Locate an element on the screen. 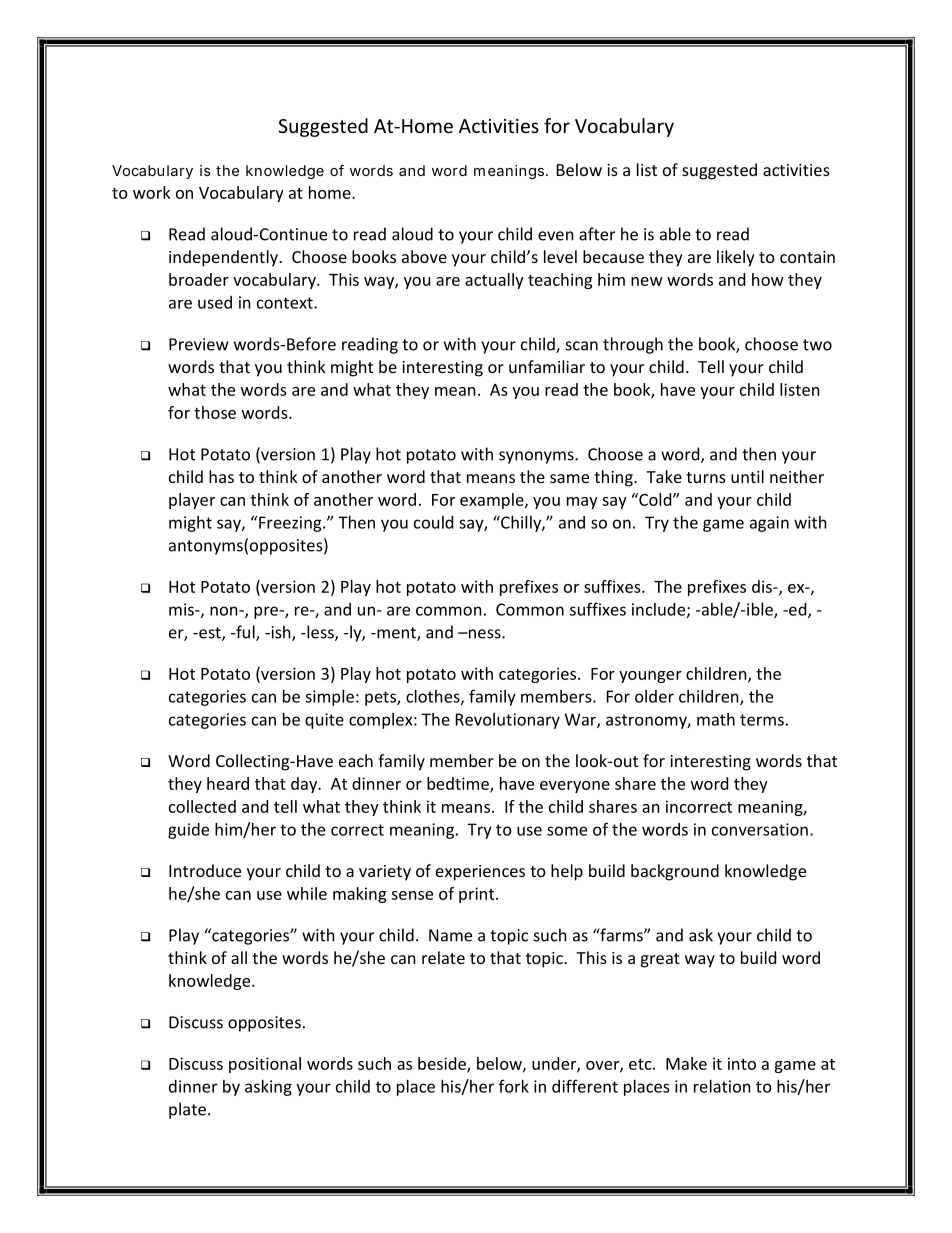 This screenshot has width=952, height=1233. ness is located at coordinates (485, 634).
